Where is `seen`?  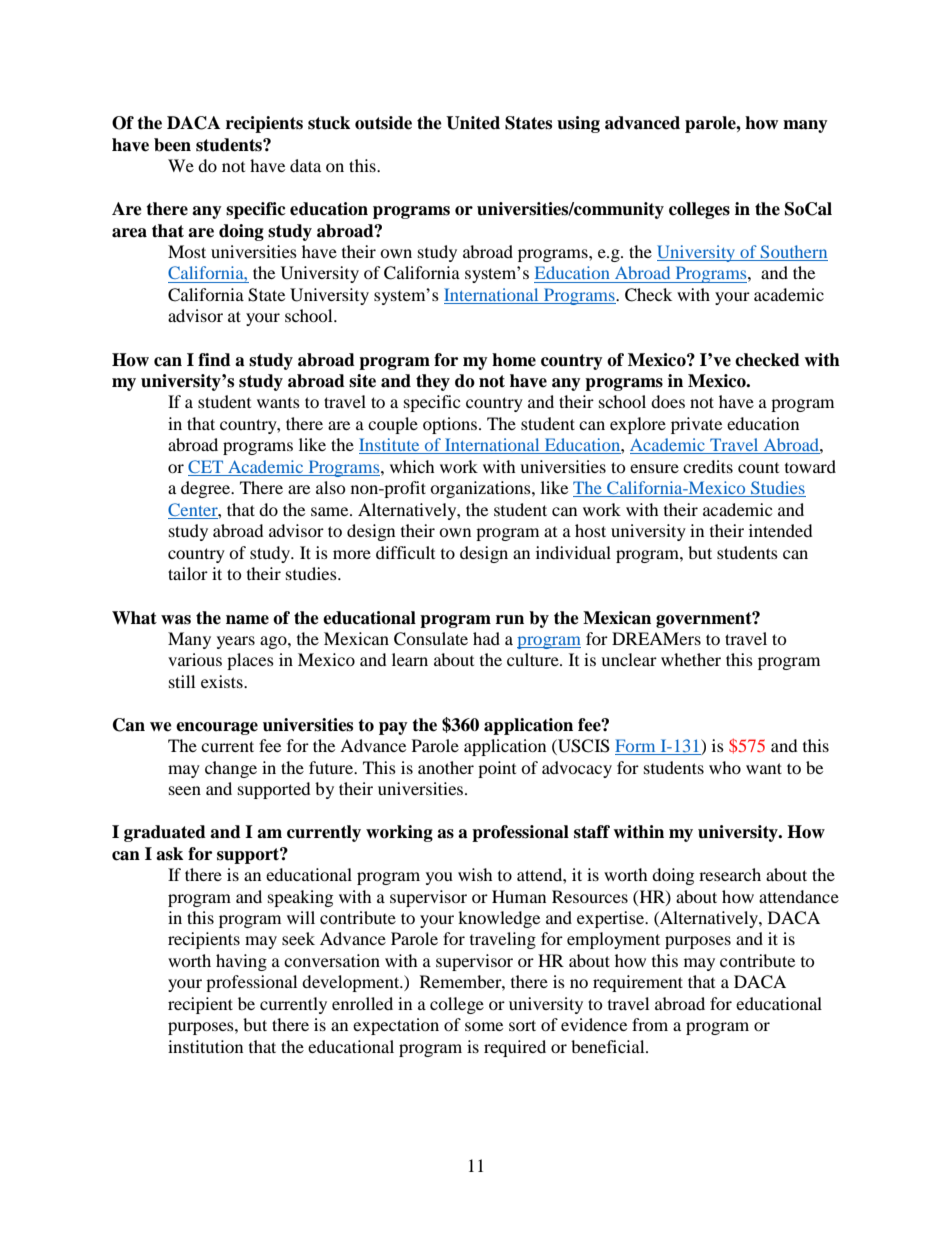
seen is located at coordinates (185, 790).
